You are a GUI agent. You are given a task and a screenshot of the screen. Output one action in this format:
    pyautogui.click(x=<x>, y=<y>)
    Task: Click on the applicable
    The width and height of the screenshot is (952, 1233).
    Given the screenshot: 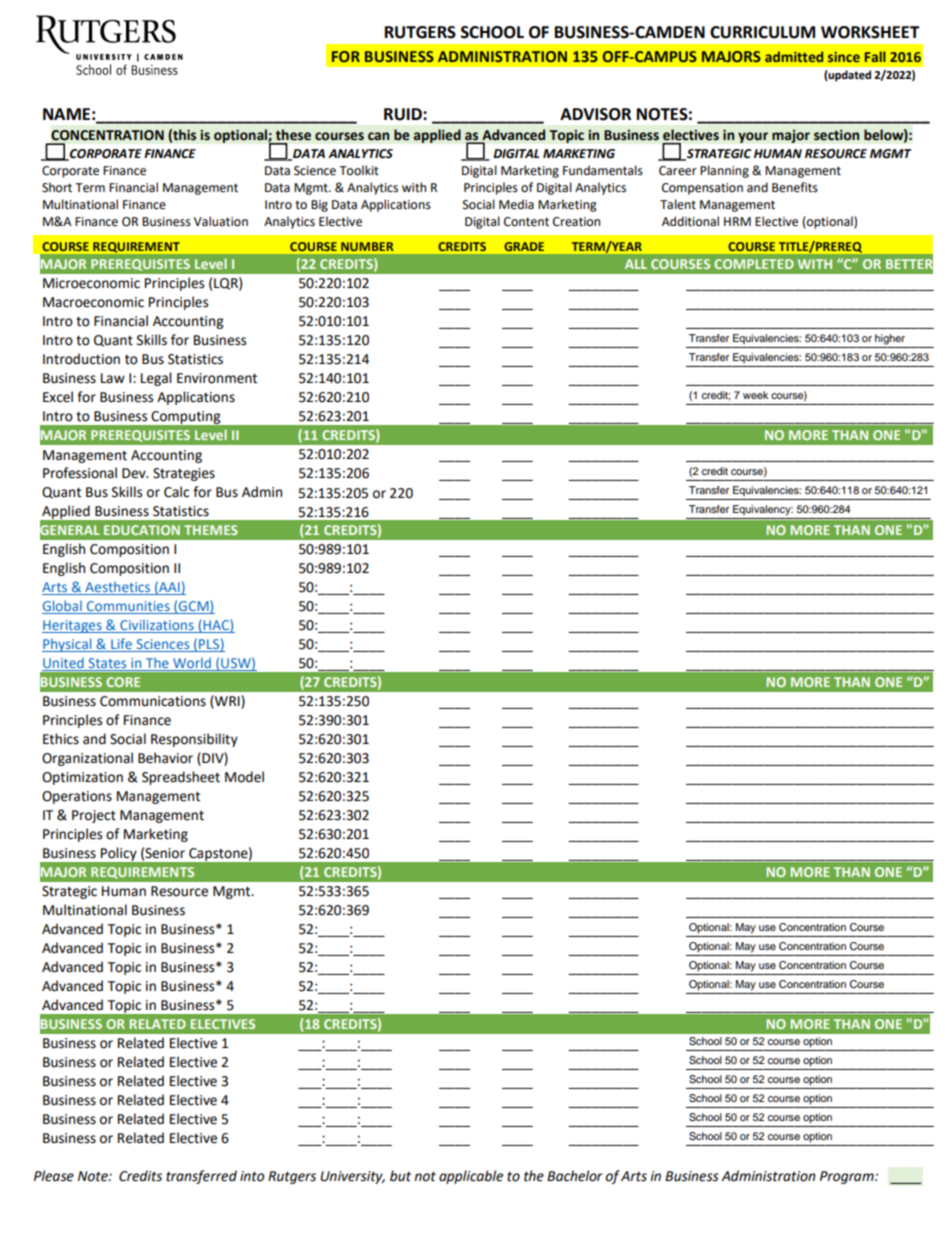 What is the action you would take?
    pyautogui.click(x=471, y=1177)
